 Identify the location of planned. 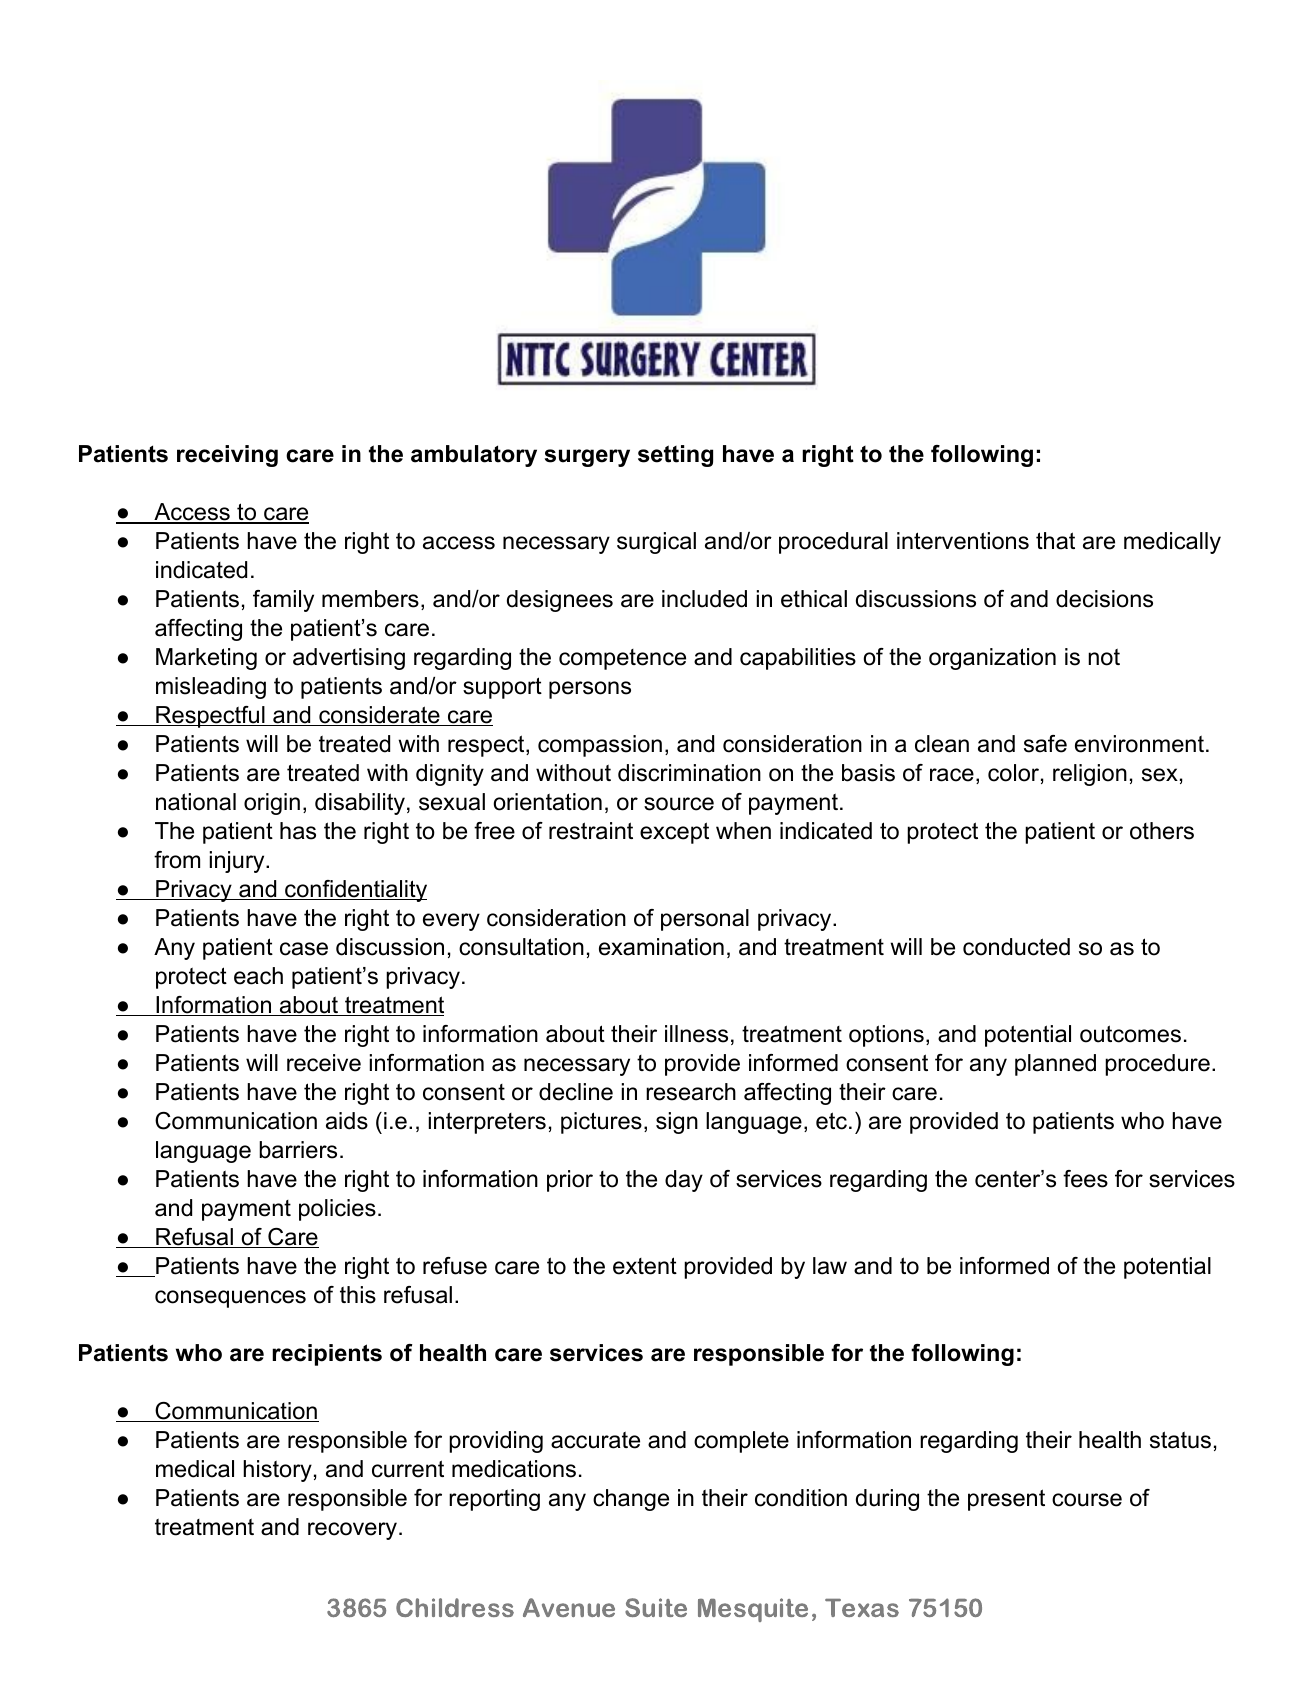
(1055, 1065).
